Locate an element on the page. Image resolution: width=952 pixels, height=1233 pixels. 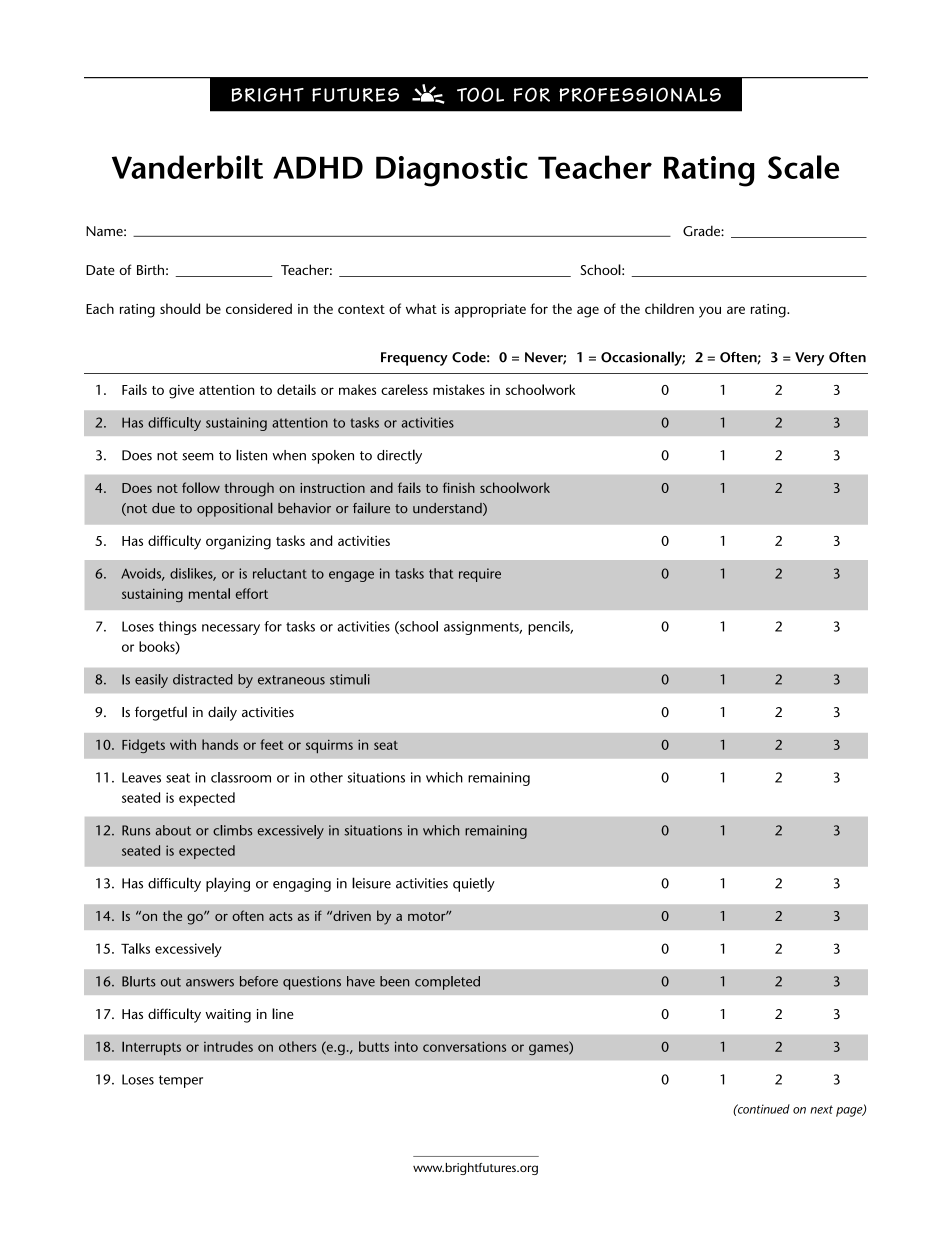
TOOL is located at coordinates (480, 94).
